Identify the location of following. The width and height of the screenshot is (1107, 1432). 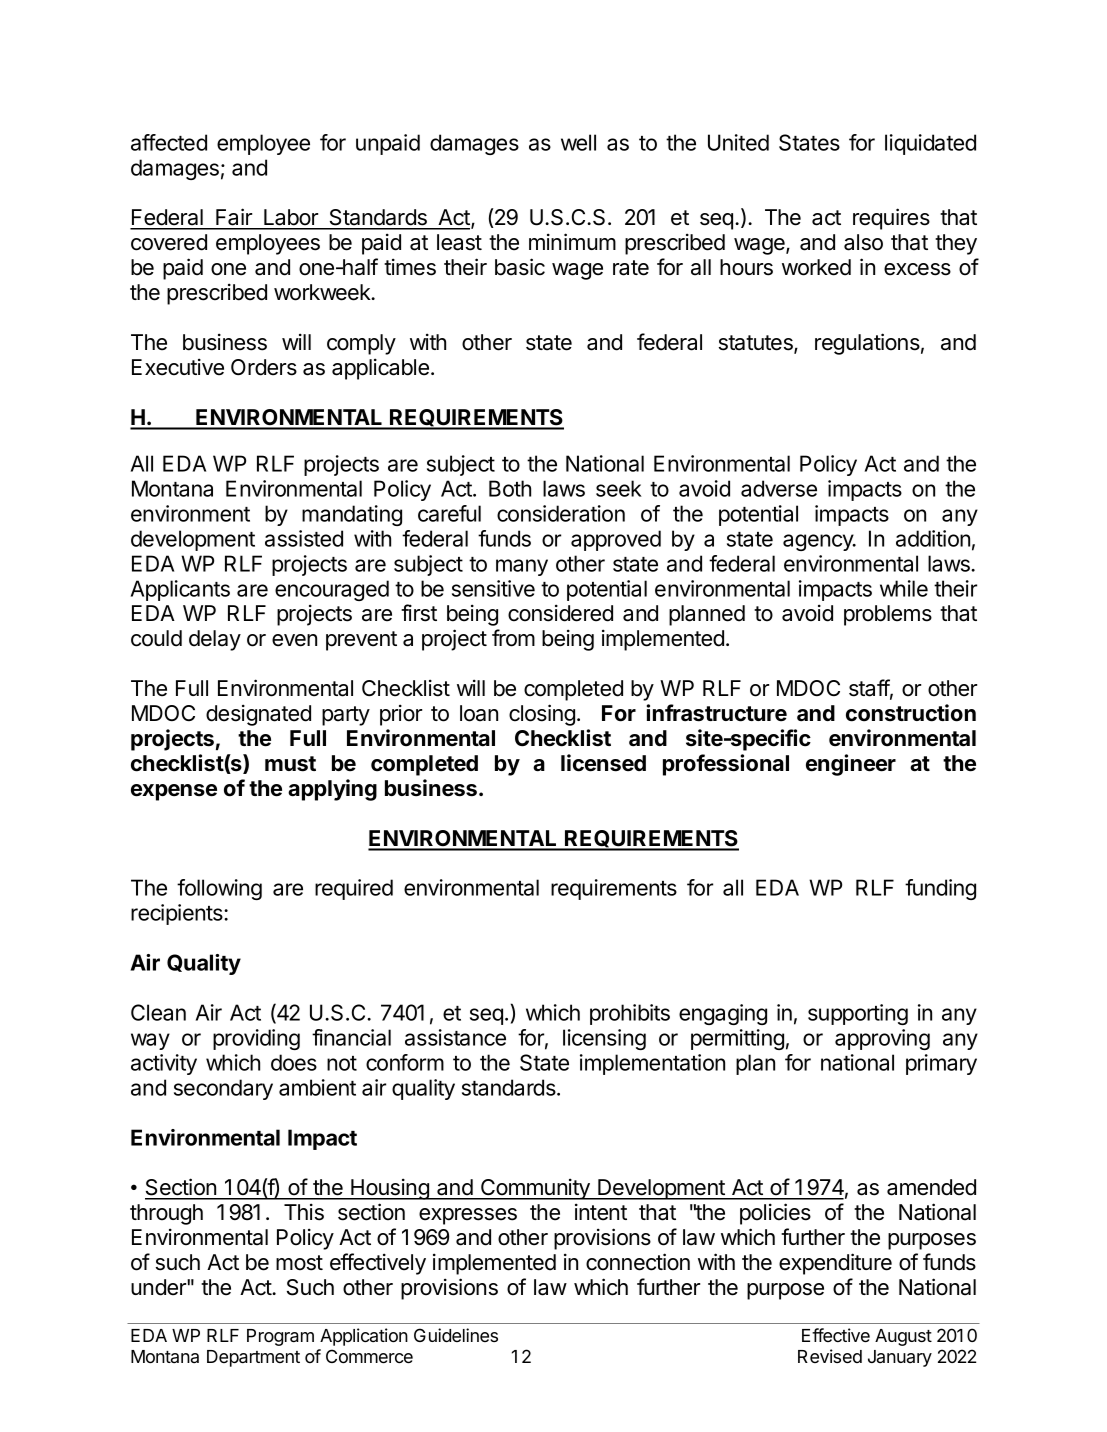
(219, 889).
